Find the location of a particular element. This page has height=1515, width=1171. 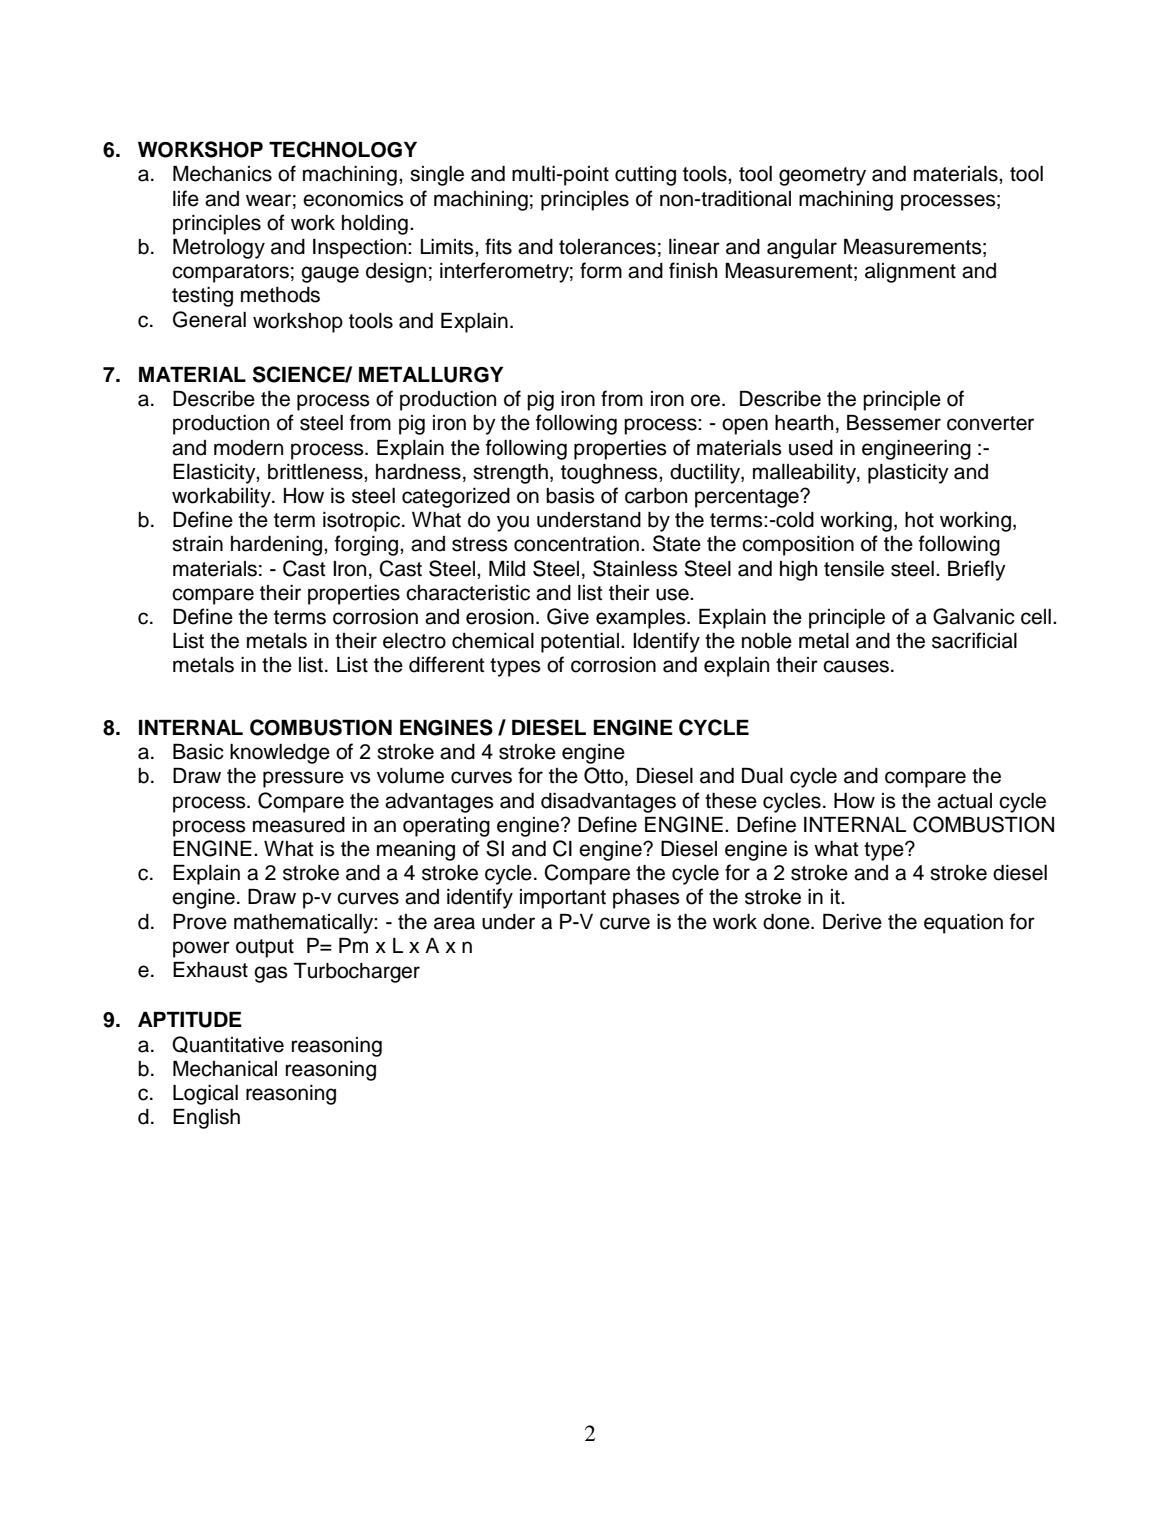

cutting is located at coordinates (645, 176).
